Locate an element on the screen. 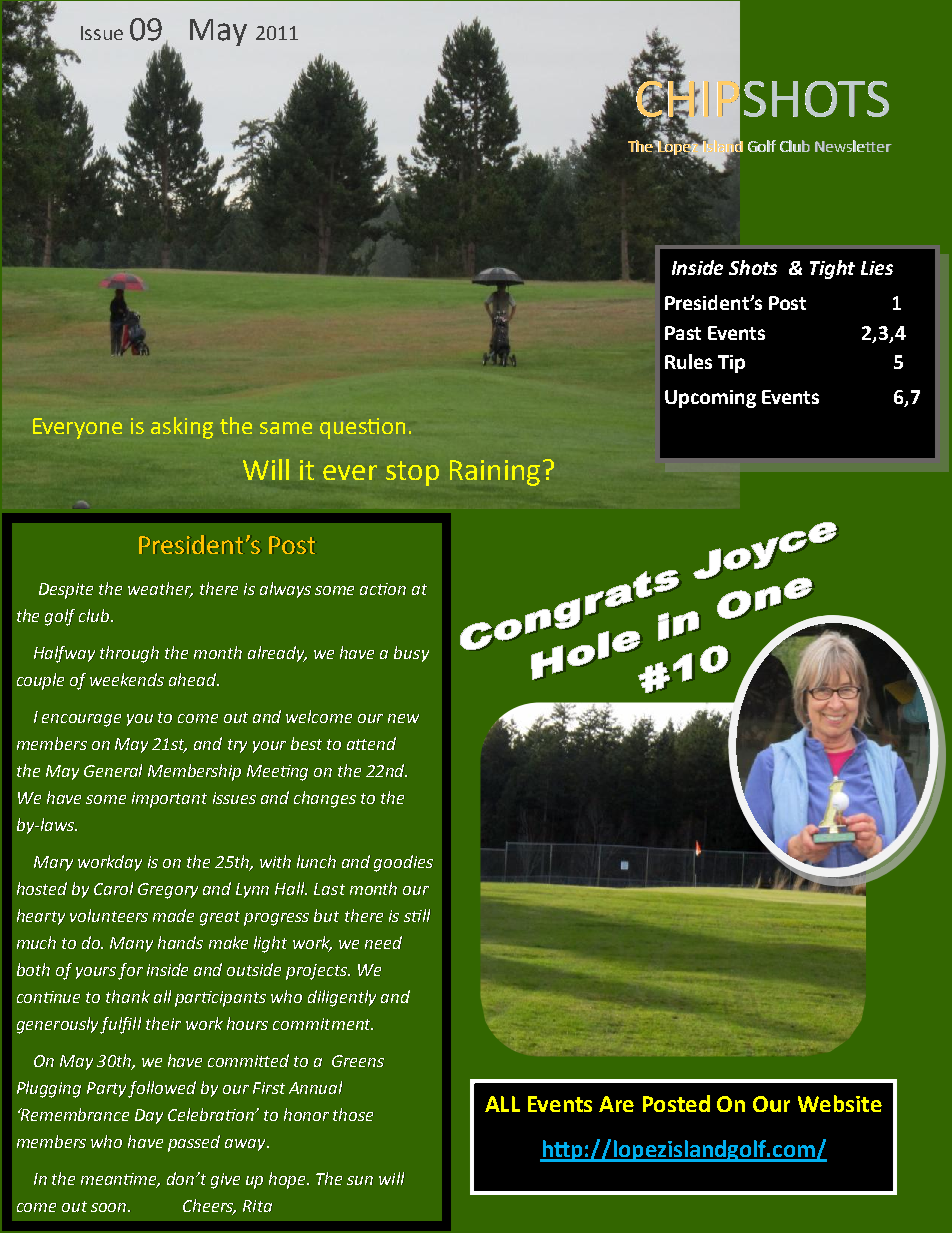 The image size is (952, 1233). Website is located at coordinates (840, 1103).
